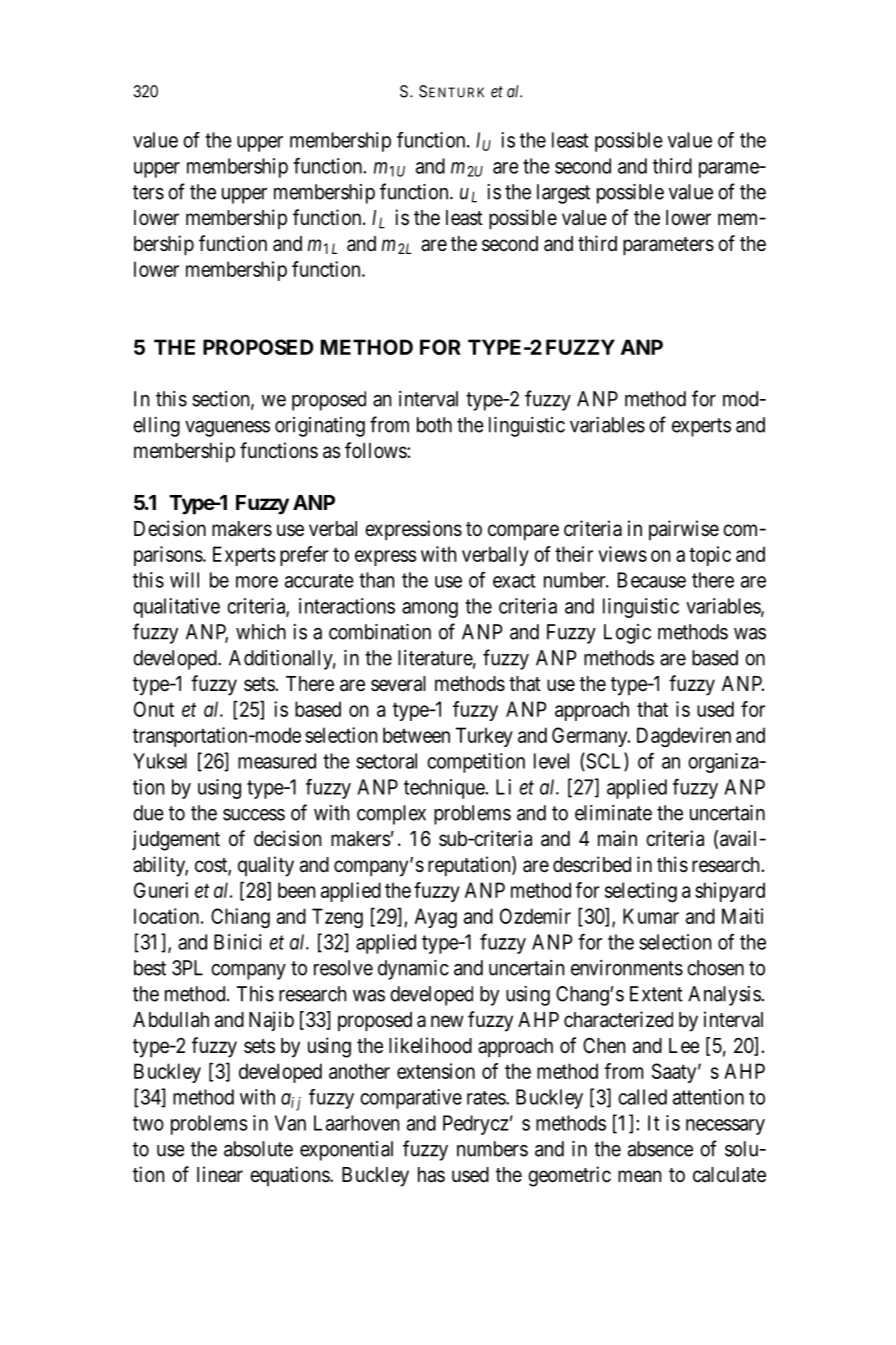 The width and height of the document is (896, 1345). I want to click on pairwise, so click(684, 530).
